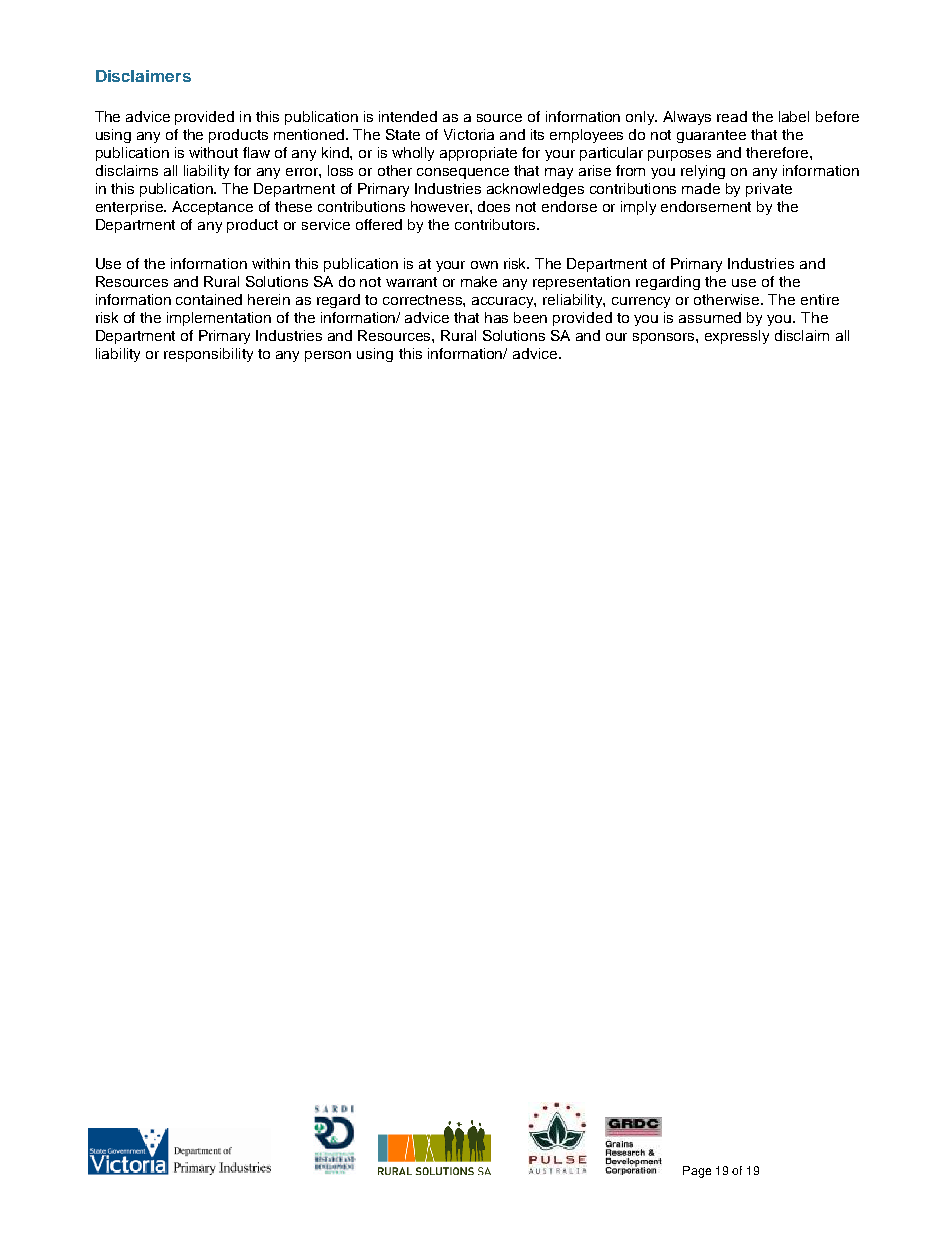 The width and height of the page is (952, 1233). Describe the element at coordinates (697, 1172) in the page. I see `Page` at that location.
